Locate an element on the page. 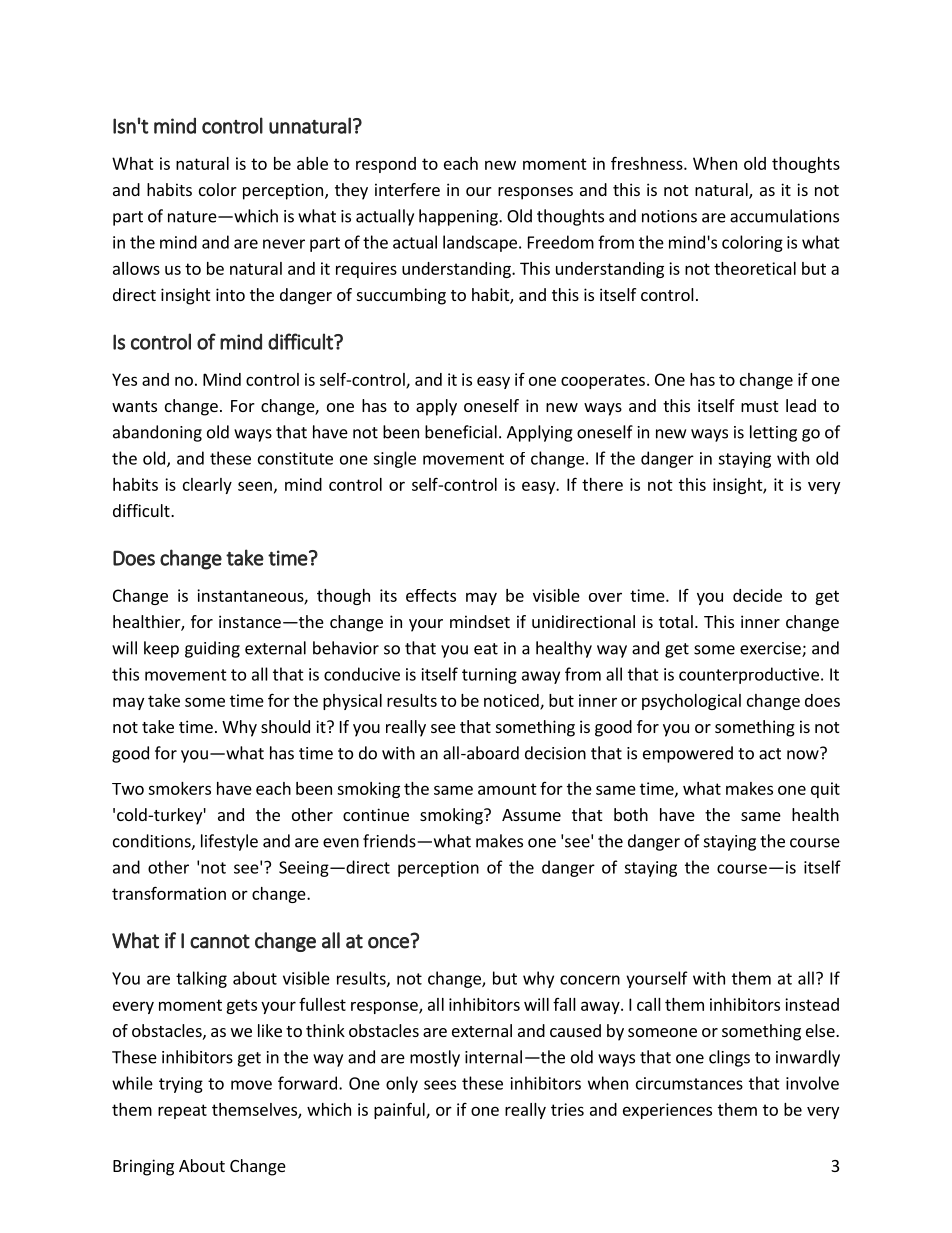 The height and width of the image is (1233, 952). repeat is located at coordinates (182, 1111).
